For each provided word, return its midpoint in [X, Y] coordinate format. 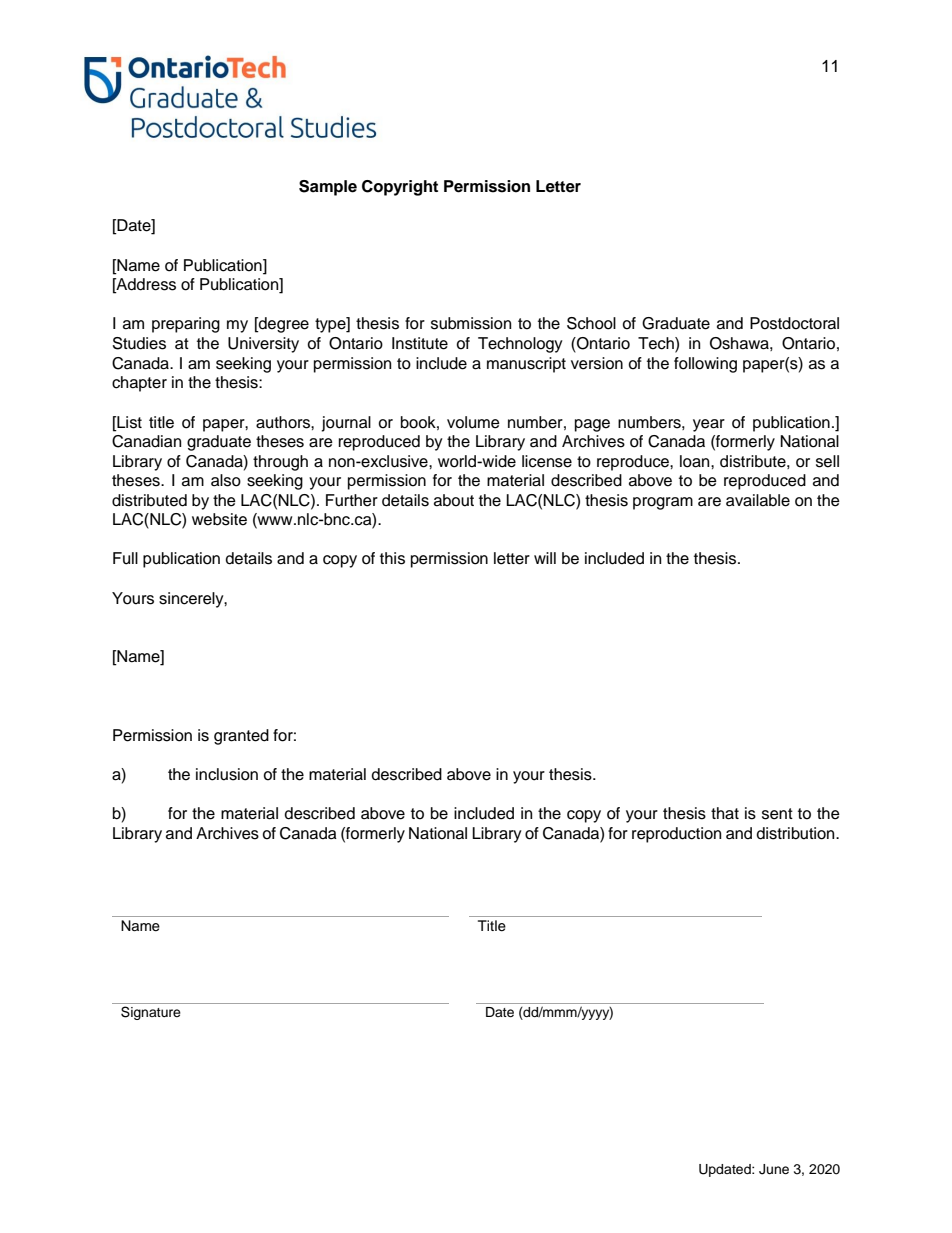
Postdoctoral [794, 323]
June [774, 1169]
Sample [328, 188]
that [725, 813]
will [545, 558]
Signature [151, 1013]
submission [471, 323]
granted [241, 737]
